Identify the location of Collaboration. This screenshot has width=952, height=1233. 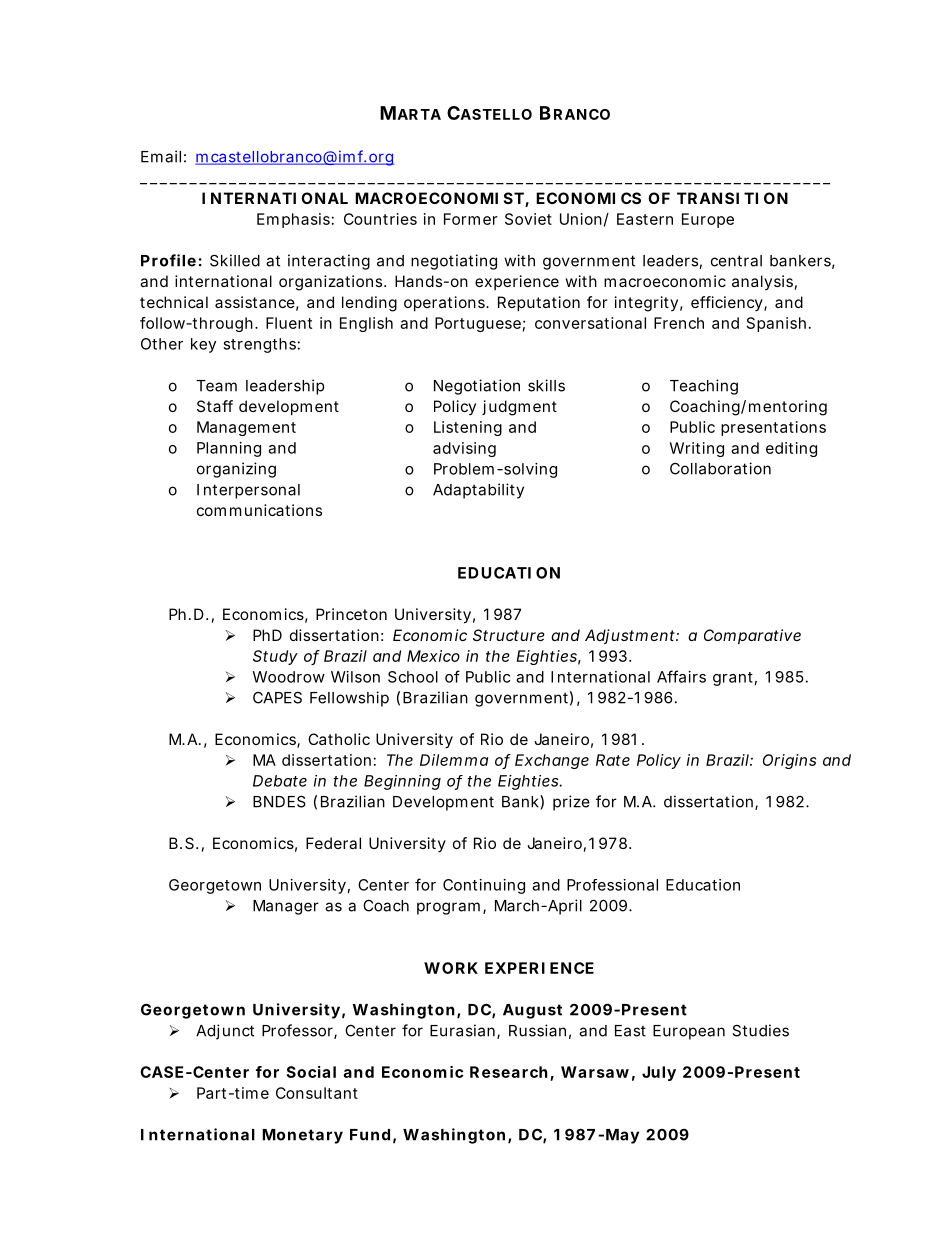
(720, 468).
